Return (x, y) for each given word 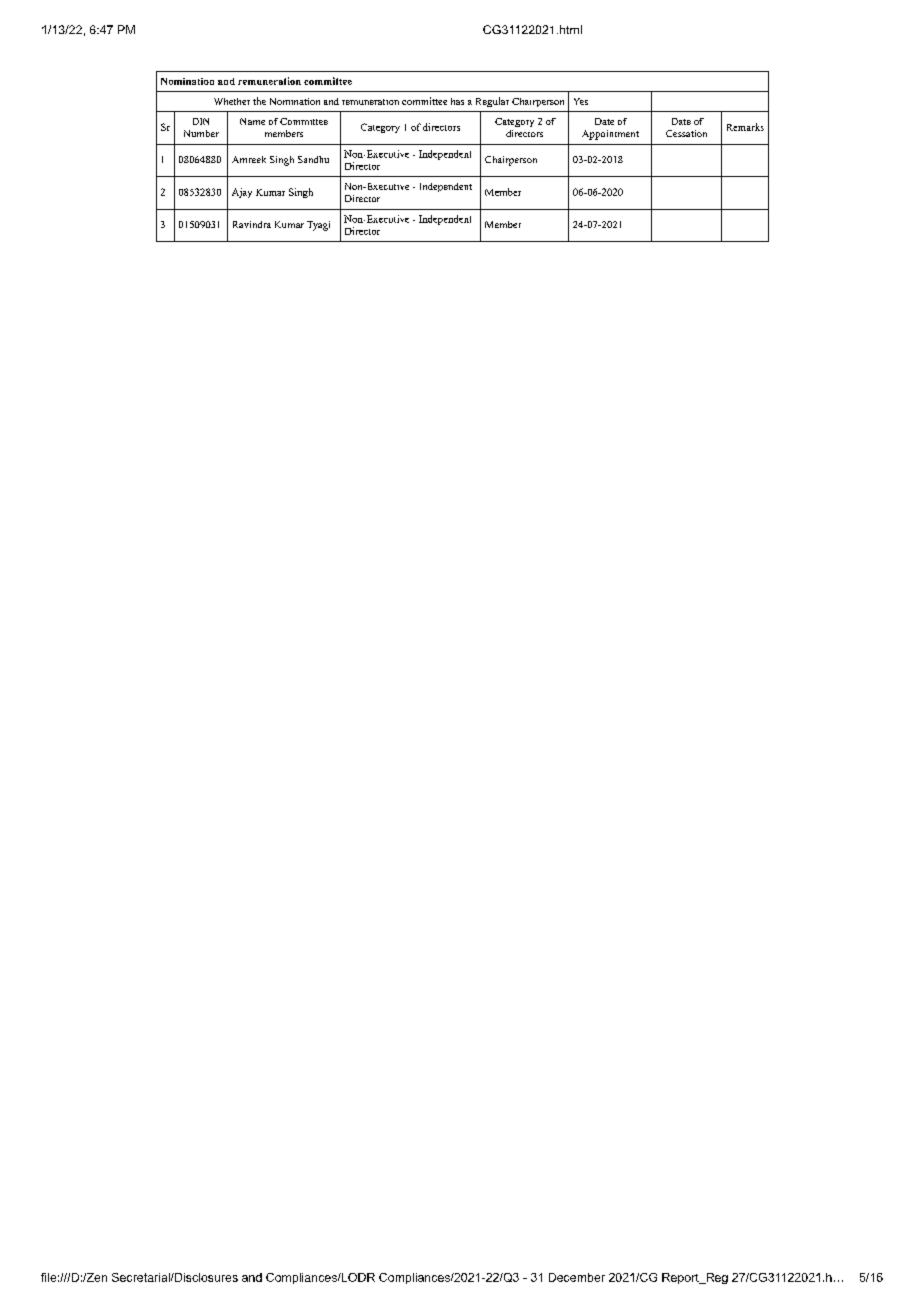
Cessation (686, 133)
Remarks (745, 127)
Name (252, 121)
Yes (581, 101)
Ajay (242, 193)
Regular (492, 102)
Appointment (610, 135)
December (577, 1277)
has (457, 101)
